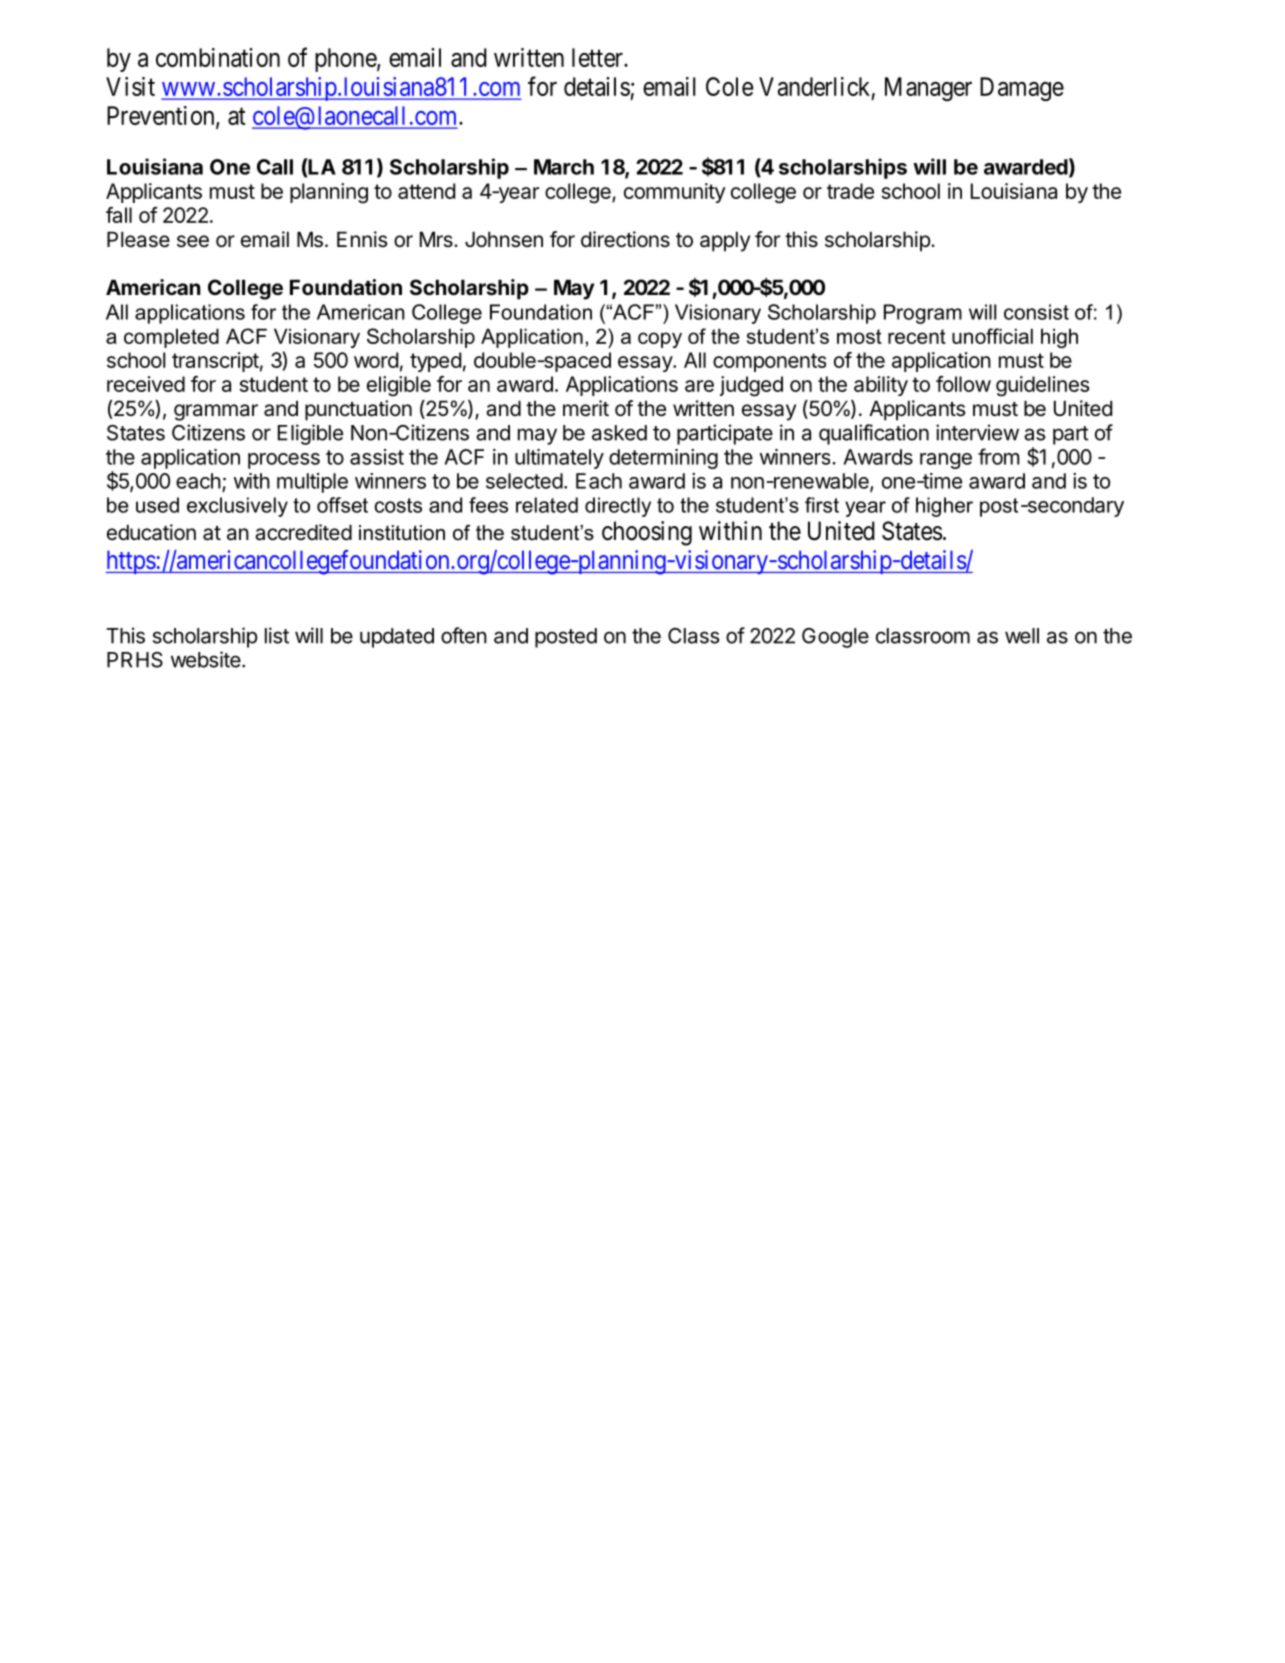 The height and width of the screenshot is (1663, 1285). What do you see at coordinates (946, 461) in the screenshot?
I see `range` at bounding box center [946, 461].
